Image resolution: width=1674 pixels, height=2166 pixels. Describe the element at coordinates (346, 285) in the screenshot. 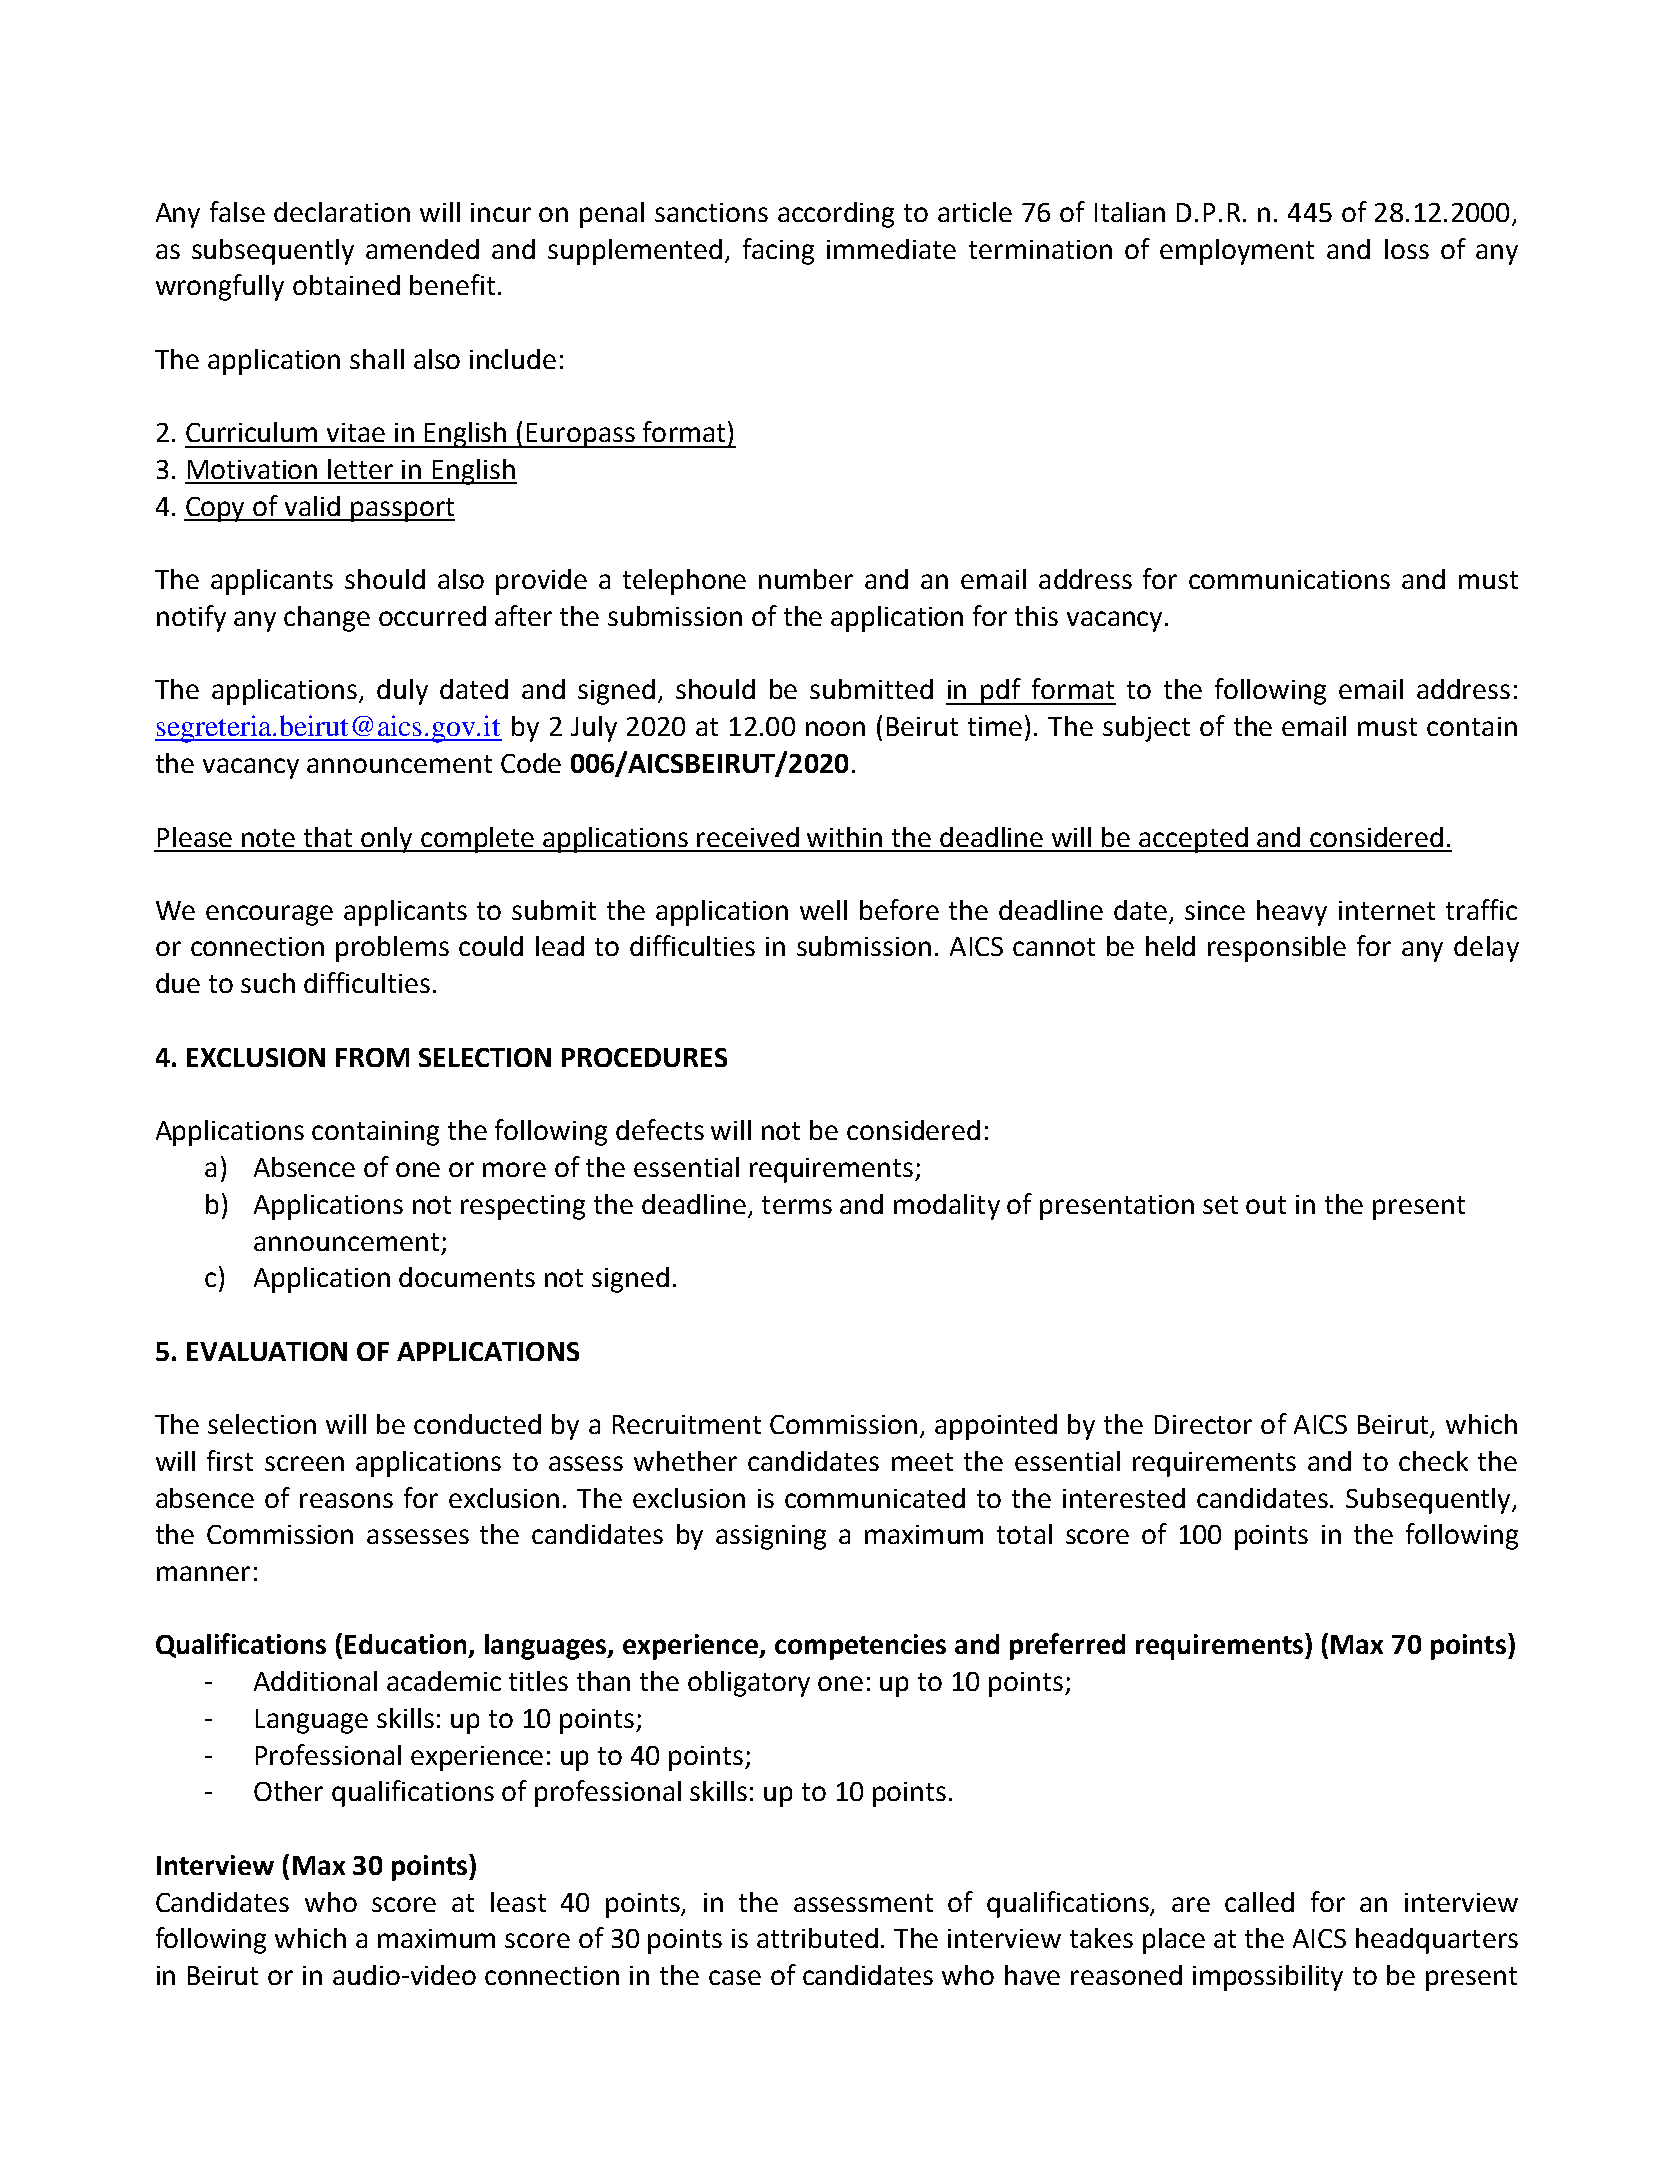

I see `obtained` at that location.
